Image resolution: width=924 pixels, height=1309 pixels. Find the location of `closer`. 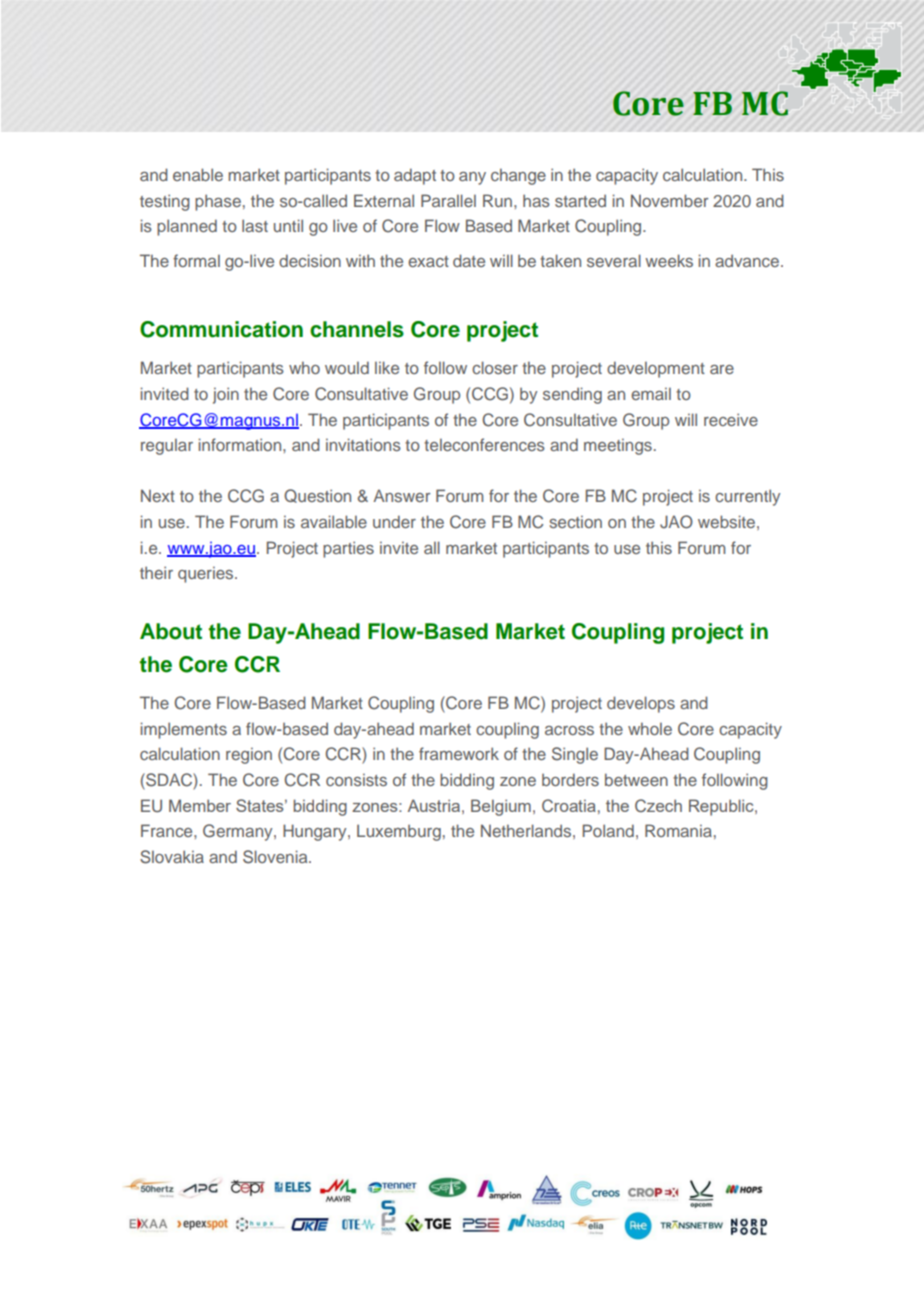

closer is located at coordinates (495, 367).
